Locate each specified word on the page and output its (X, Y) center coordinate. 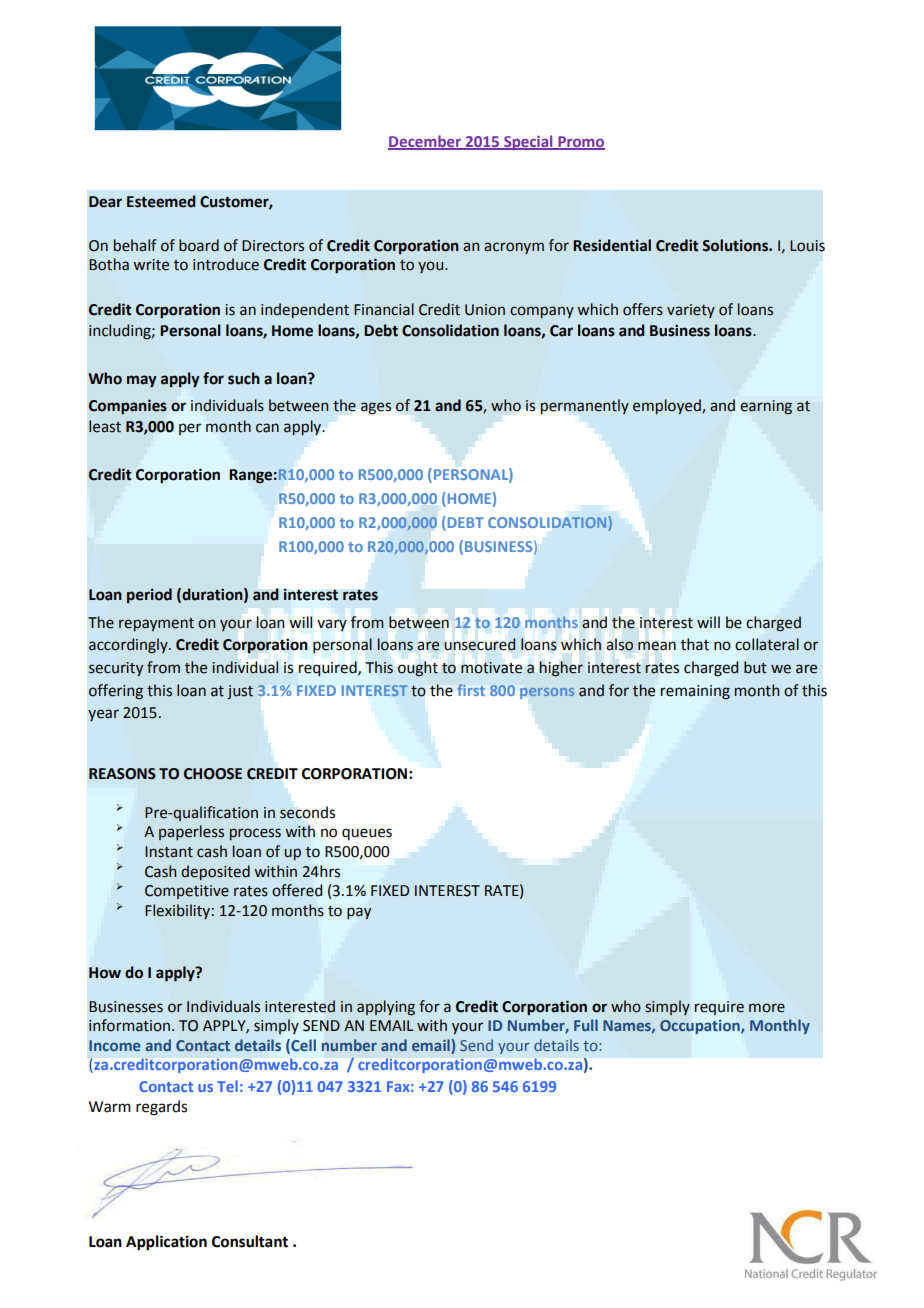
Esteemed (161, 201)
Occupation (701, 1027)
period (149, 595)
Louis (807, 246)
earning (766, 407)
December (425, 142)
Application (166, 1243)
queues (367, 834)
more (767, 1008)
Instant (169, 852)
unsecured (480, 644)
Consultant (250, 1241)
